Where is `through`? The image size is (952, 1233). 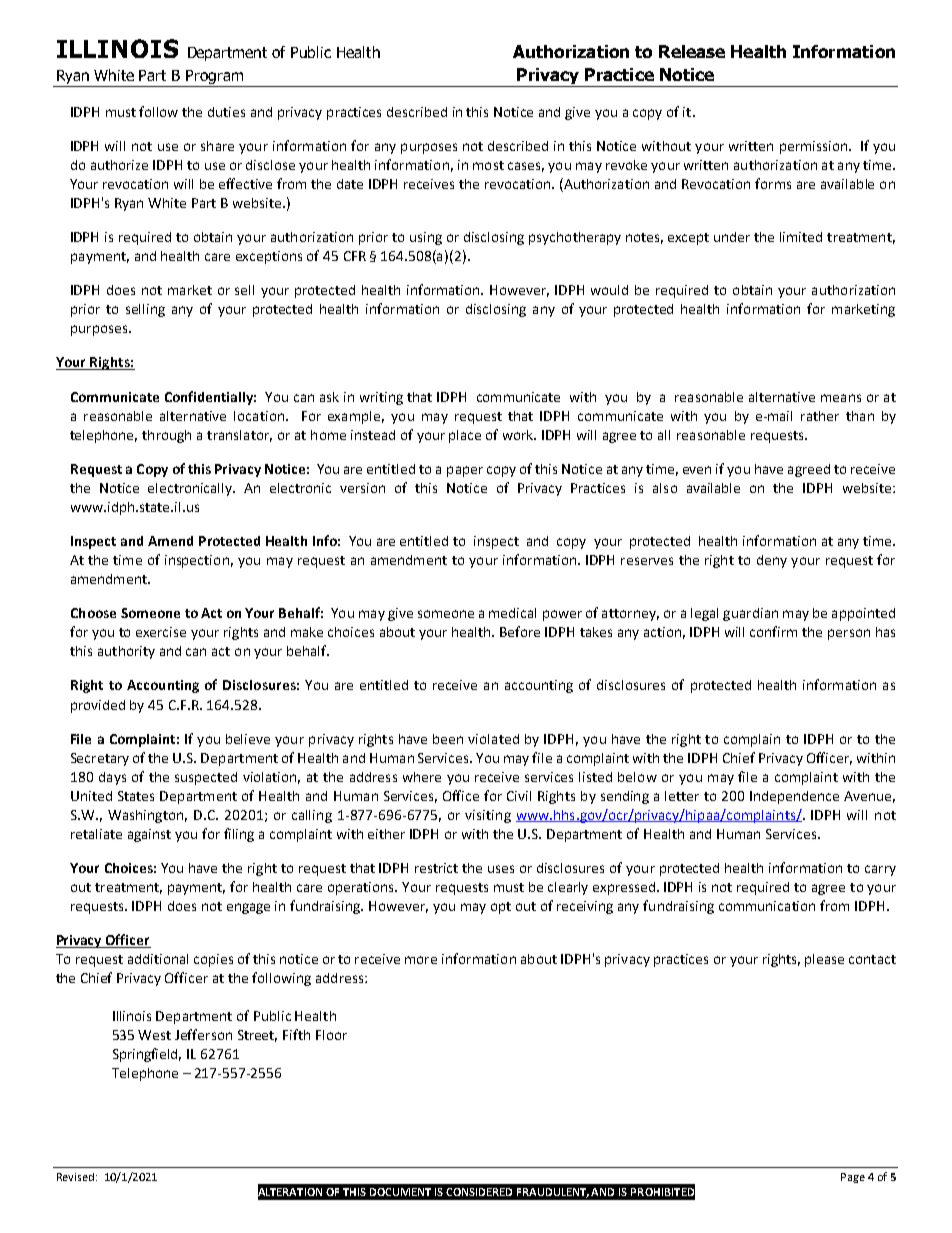 through is located at coordinates (166, 436).
